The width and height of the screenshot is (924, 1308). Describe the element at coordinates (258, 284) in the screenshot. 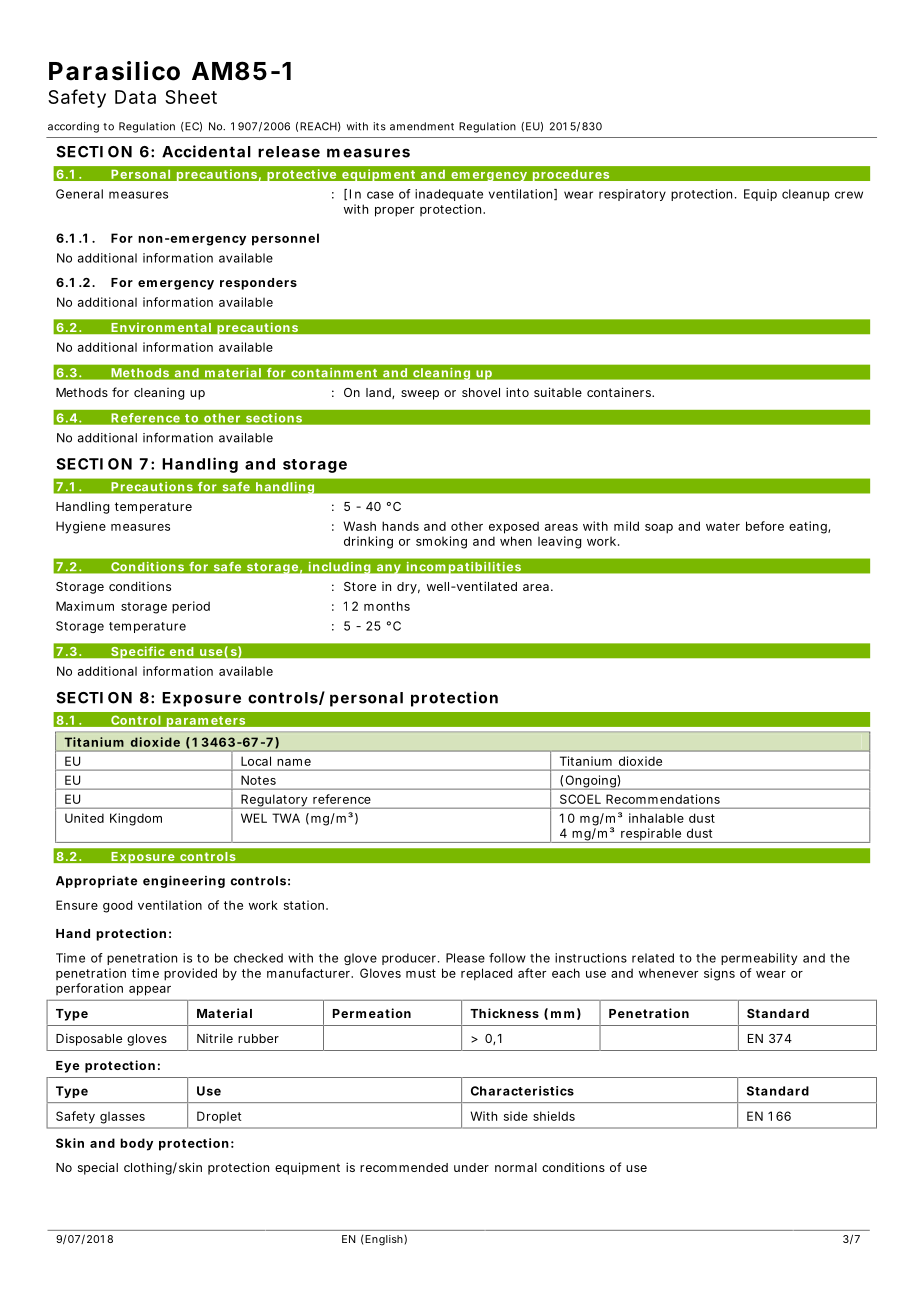

I see `responders` at that location.
